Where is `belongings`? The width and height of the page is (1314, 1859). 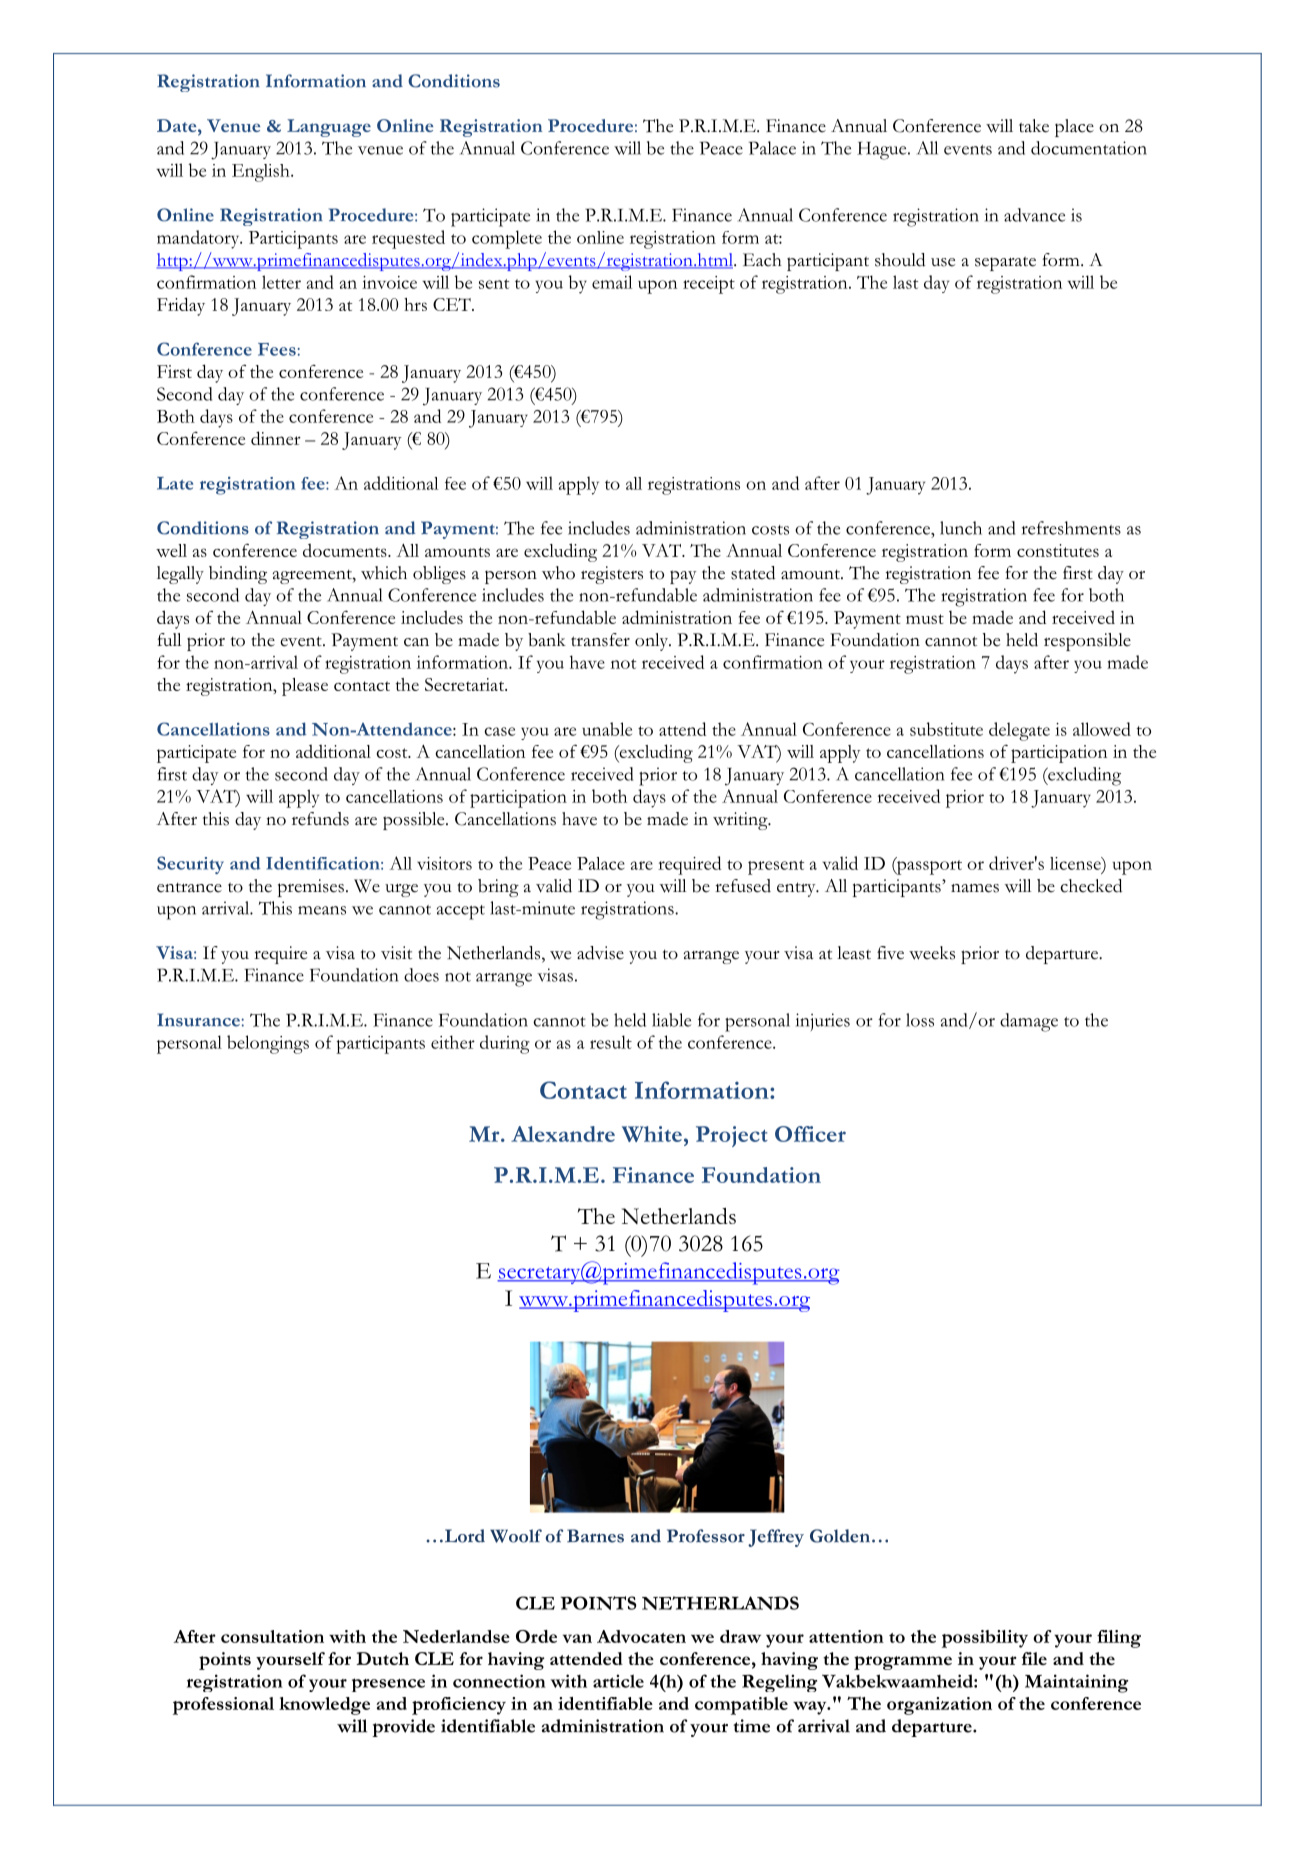 belongings is located at coordinates (268, 1044).
